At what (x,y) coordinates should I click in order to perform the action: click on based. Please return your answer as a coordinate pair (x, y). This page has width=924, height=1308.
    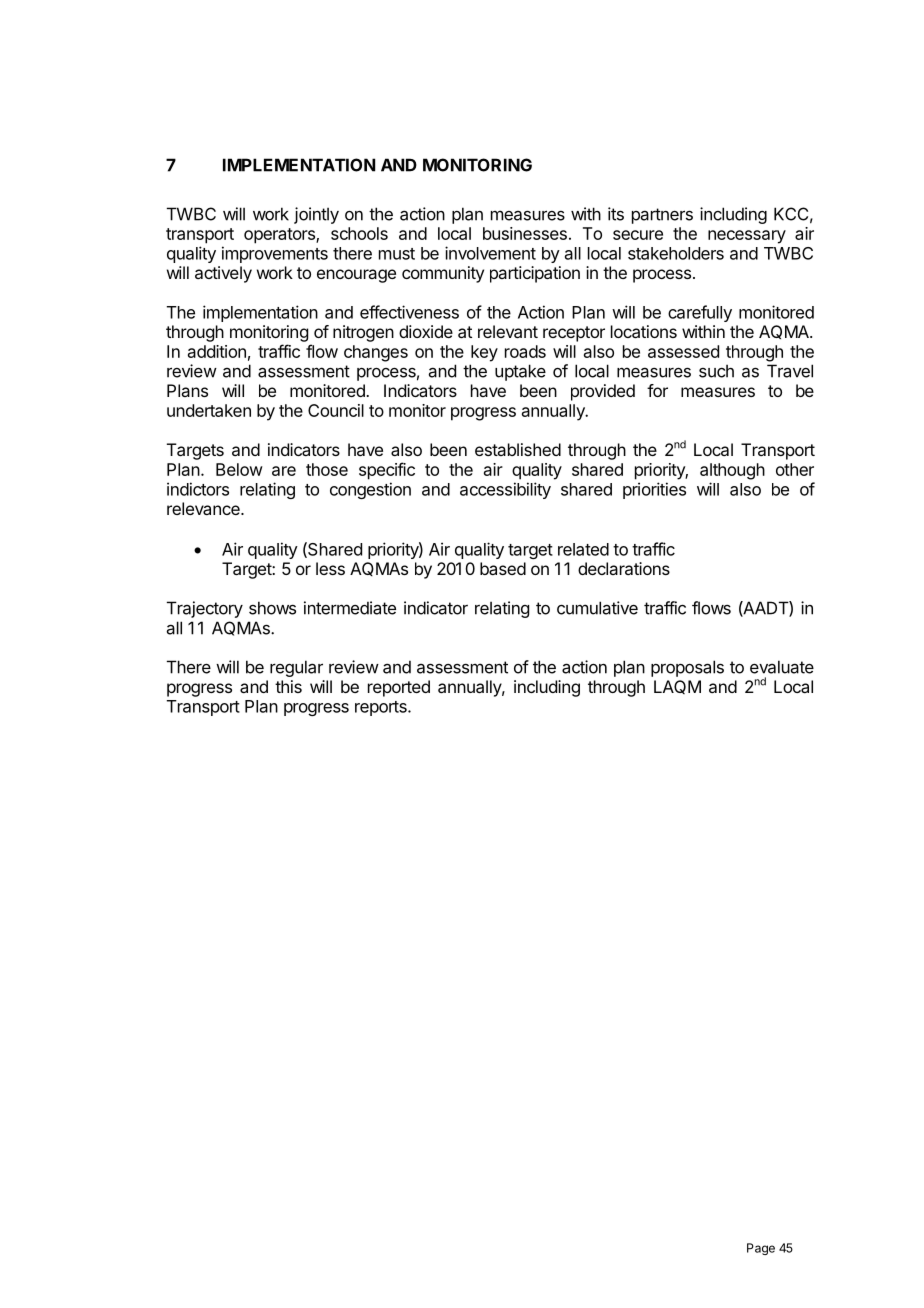
    Looking at the image, I should click on (503, 568).
